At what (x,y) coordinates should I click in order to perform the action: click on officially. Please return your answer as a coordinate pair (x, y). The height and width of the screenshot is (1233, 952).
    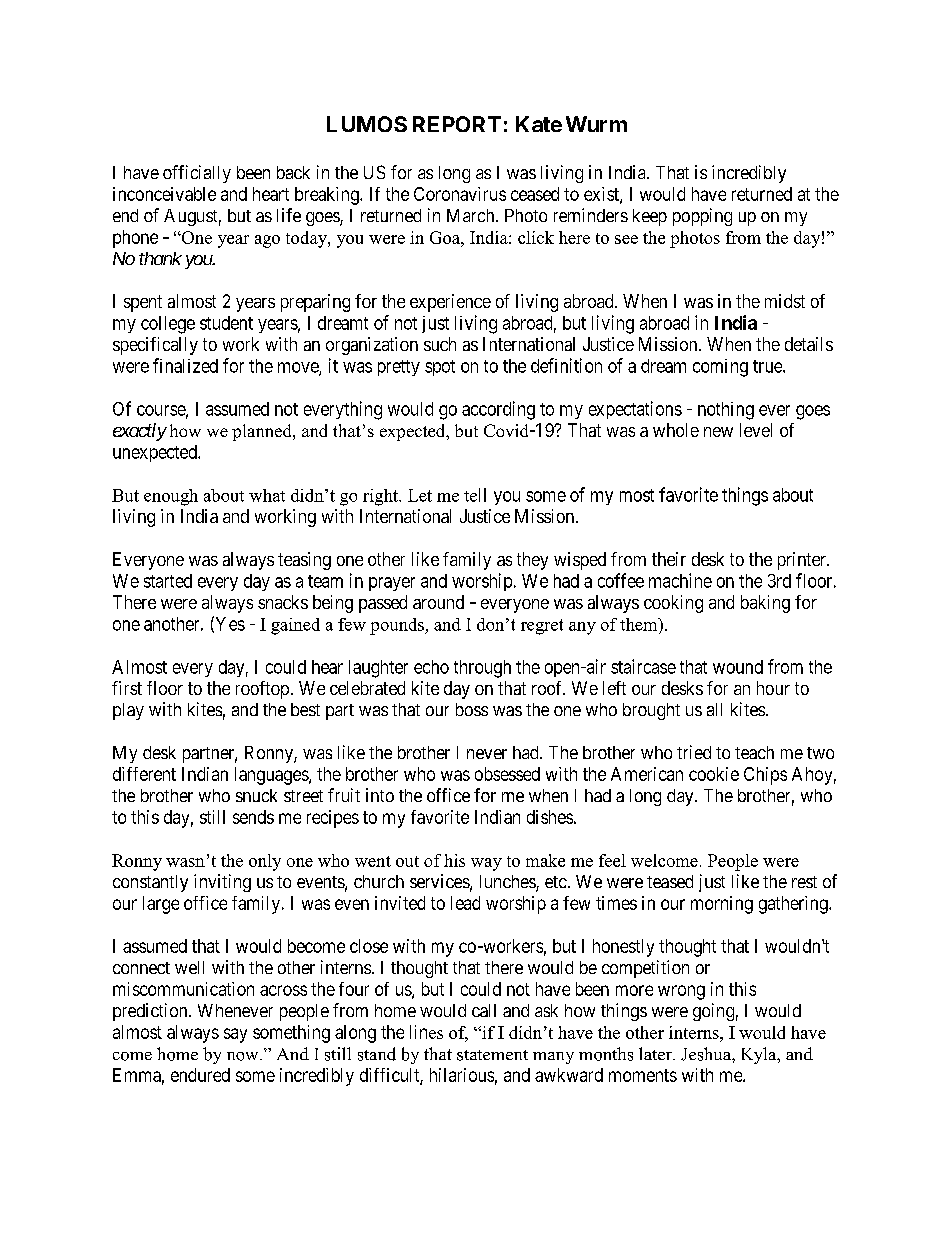
    Looking at the image, I should click on (197, 174).
